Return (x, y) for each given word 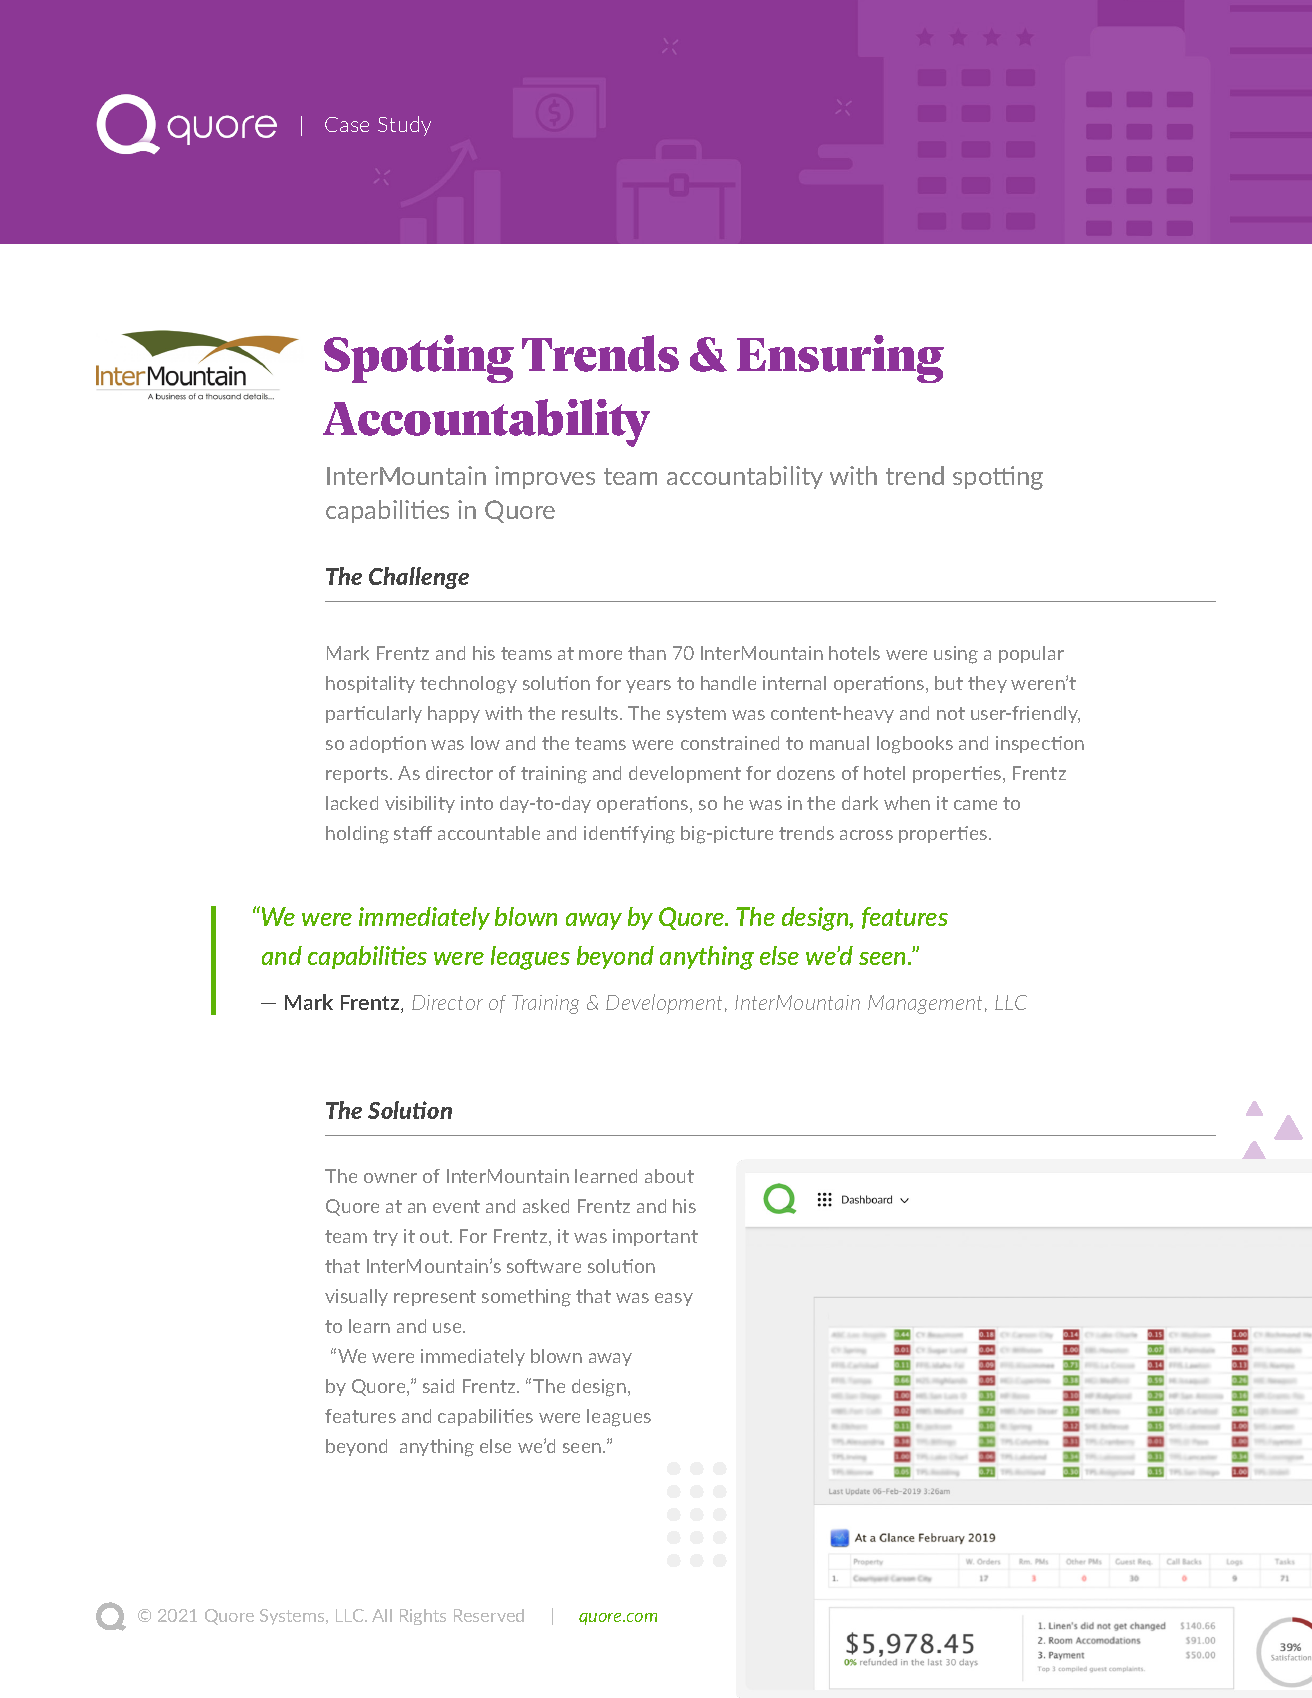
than (647, 653)
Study (404, 126)
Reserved (489, 1615)
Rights (423, 1617)
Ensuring (840, 359)
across (866, 835)
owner (390, 1178)
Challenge (419, 578)
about (669, 1176)
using (956, 655)
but (949, 683)
